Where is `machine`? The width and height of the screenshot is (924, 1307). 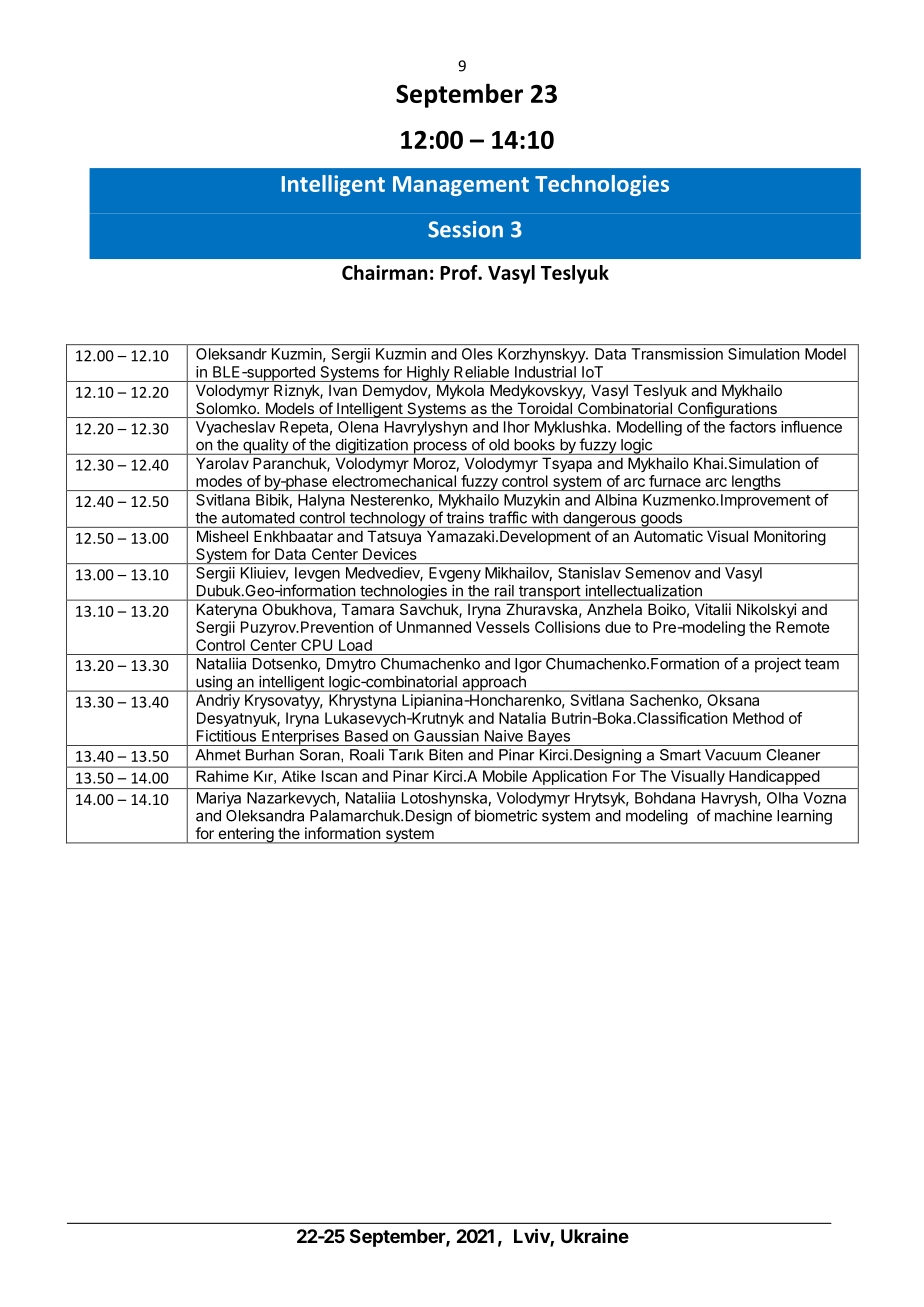
machine is located at coordinates (743, 815).
